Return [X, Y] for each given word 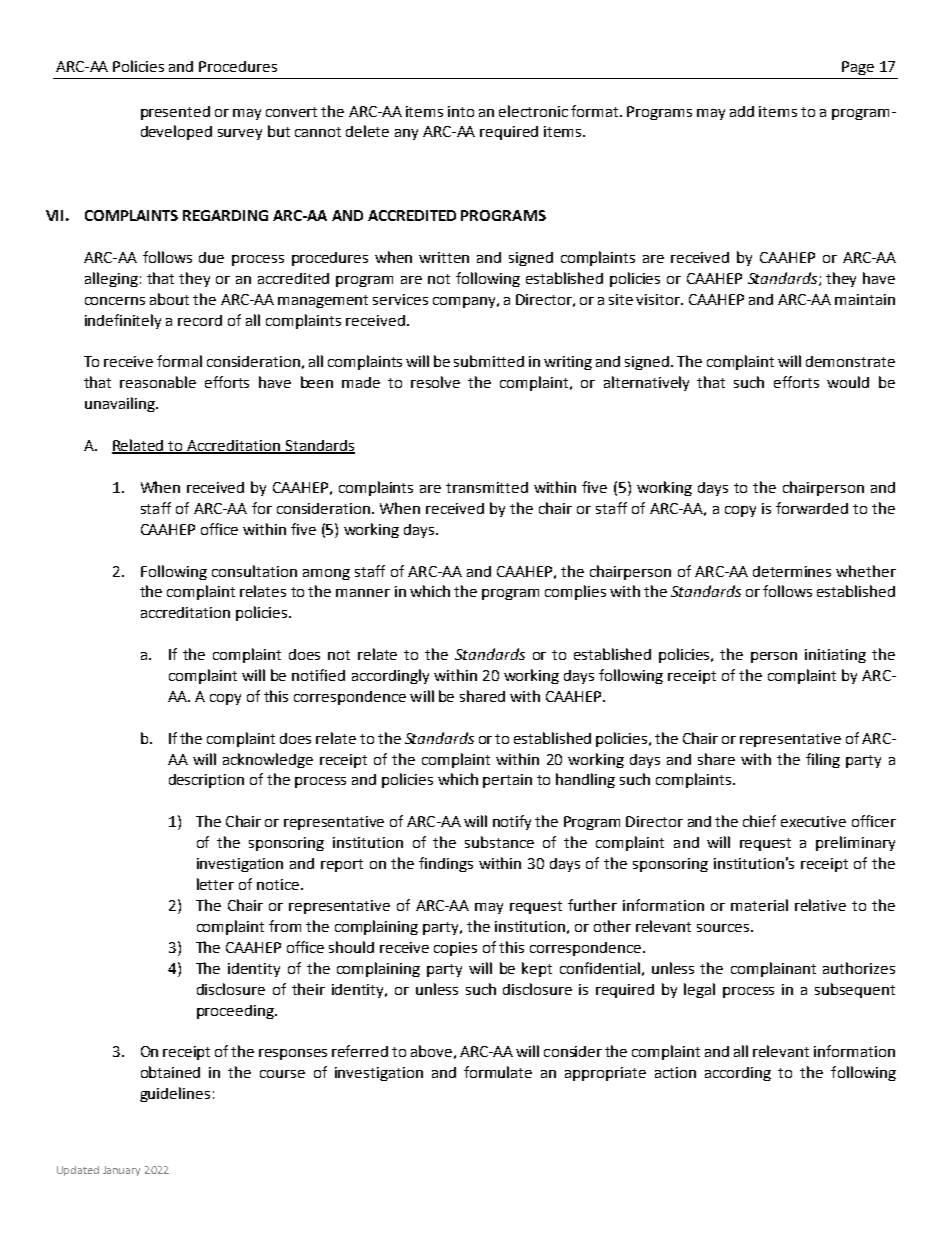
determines [792, 571]
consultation [254, 571]
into [461, 111]
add [742, 111]
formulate [498, 1072]
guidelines [175, 1094]
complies [575, 592]
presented [175, 113]
